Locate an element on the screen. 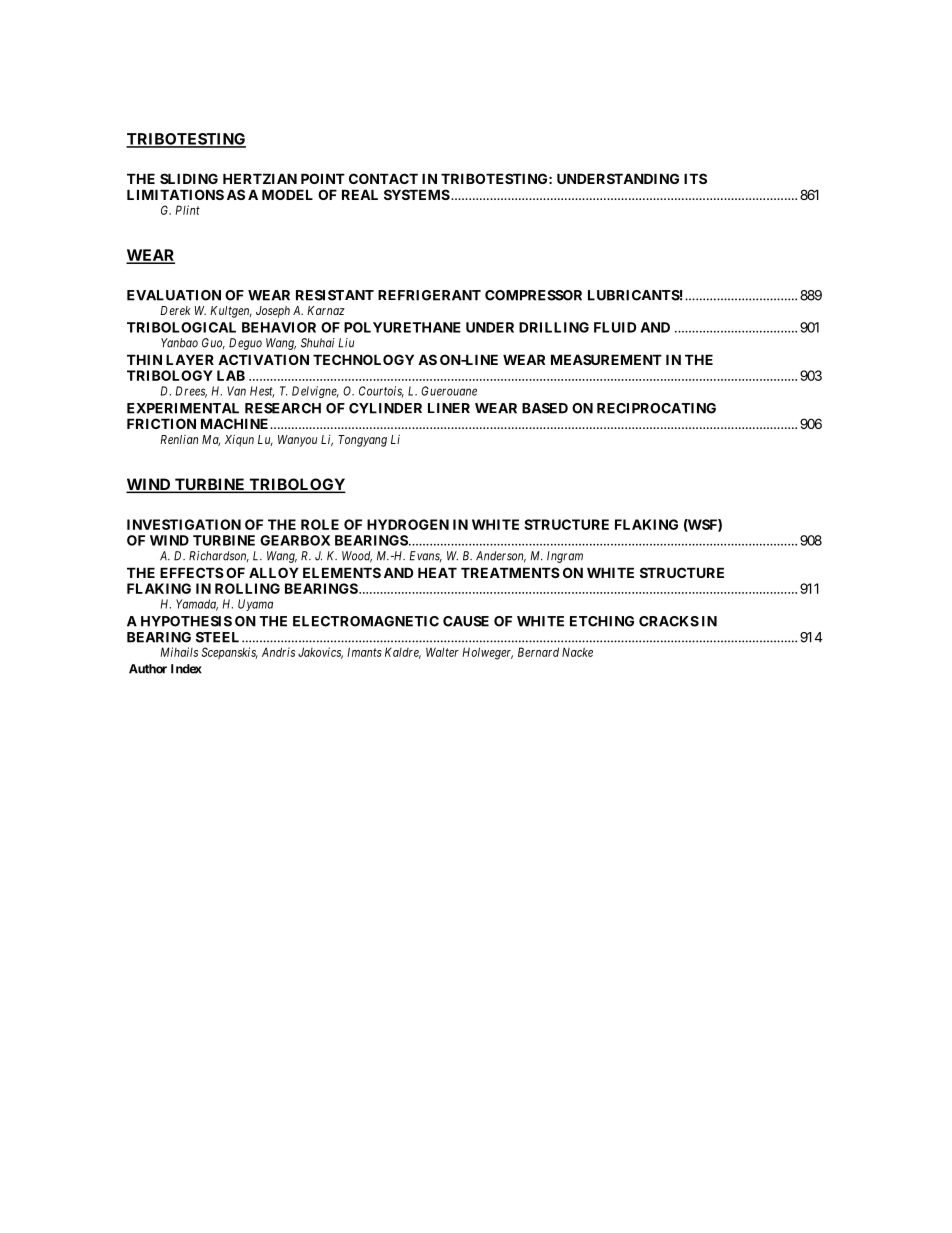 The width and height of the screenshot is (952, 1233). HYDROGEN is located at coordinates (408, 524).
